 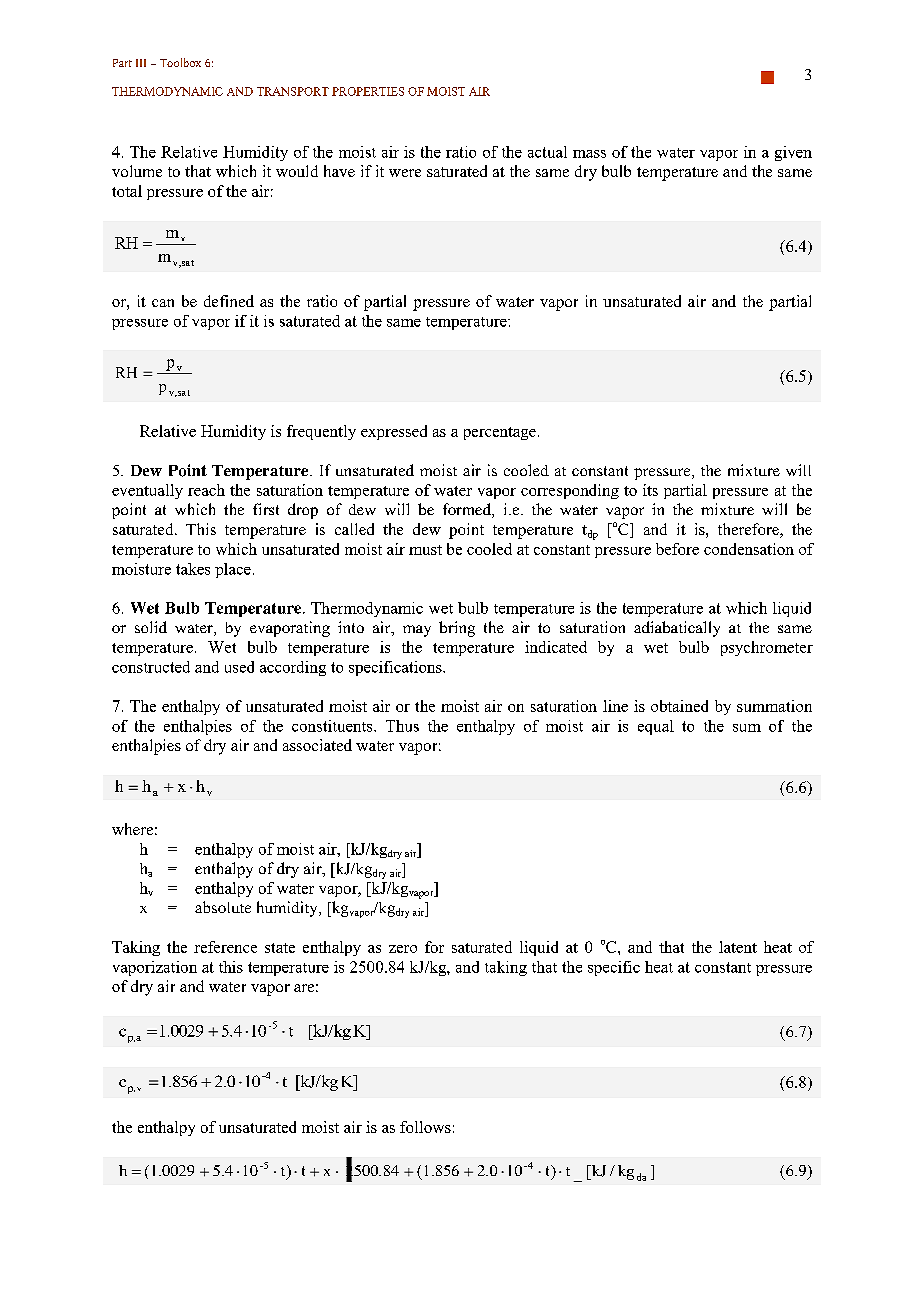 I want to click on Toolbox, so click(x=180, y=62).
